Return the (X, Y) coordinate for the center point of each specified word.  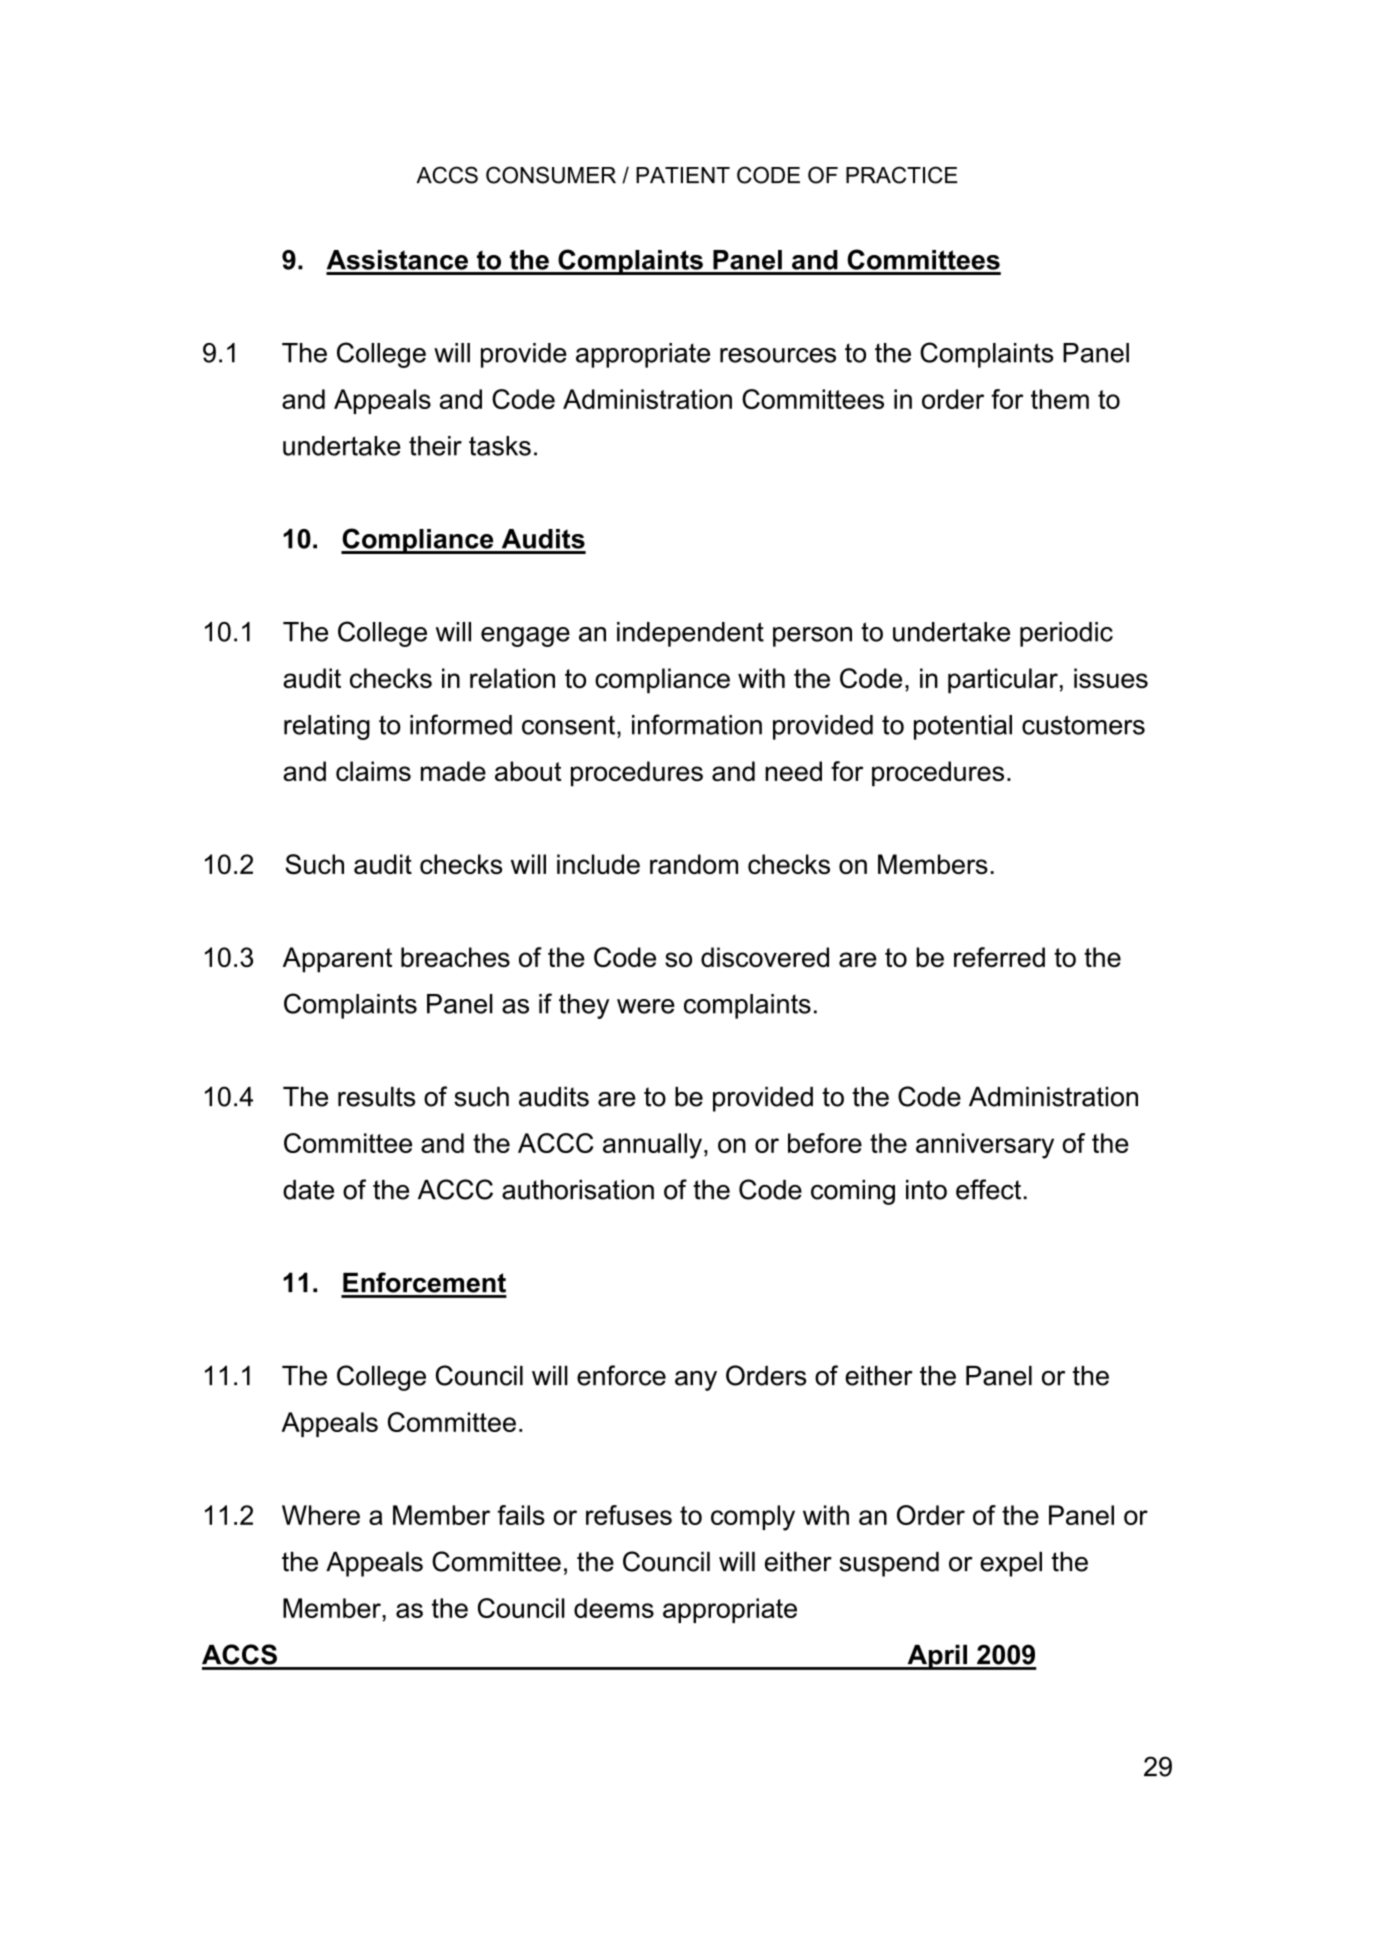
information (697, 724)
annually (652, 1146)
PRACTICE (901, 175)
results (376, 1097)
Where (321, 1515)
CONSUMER (551, 175)
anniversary (985, 1146)
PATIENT (683, 175)
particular (1003, 681)
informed (461, 724)
